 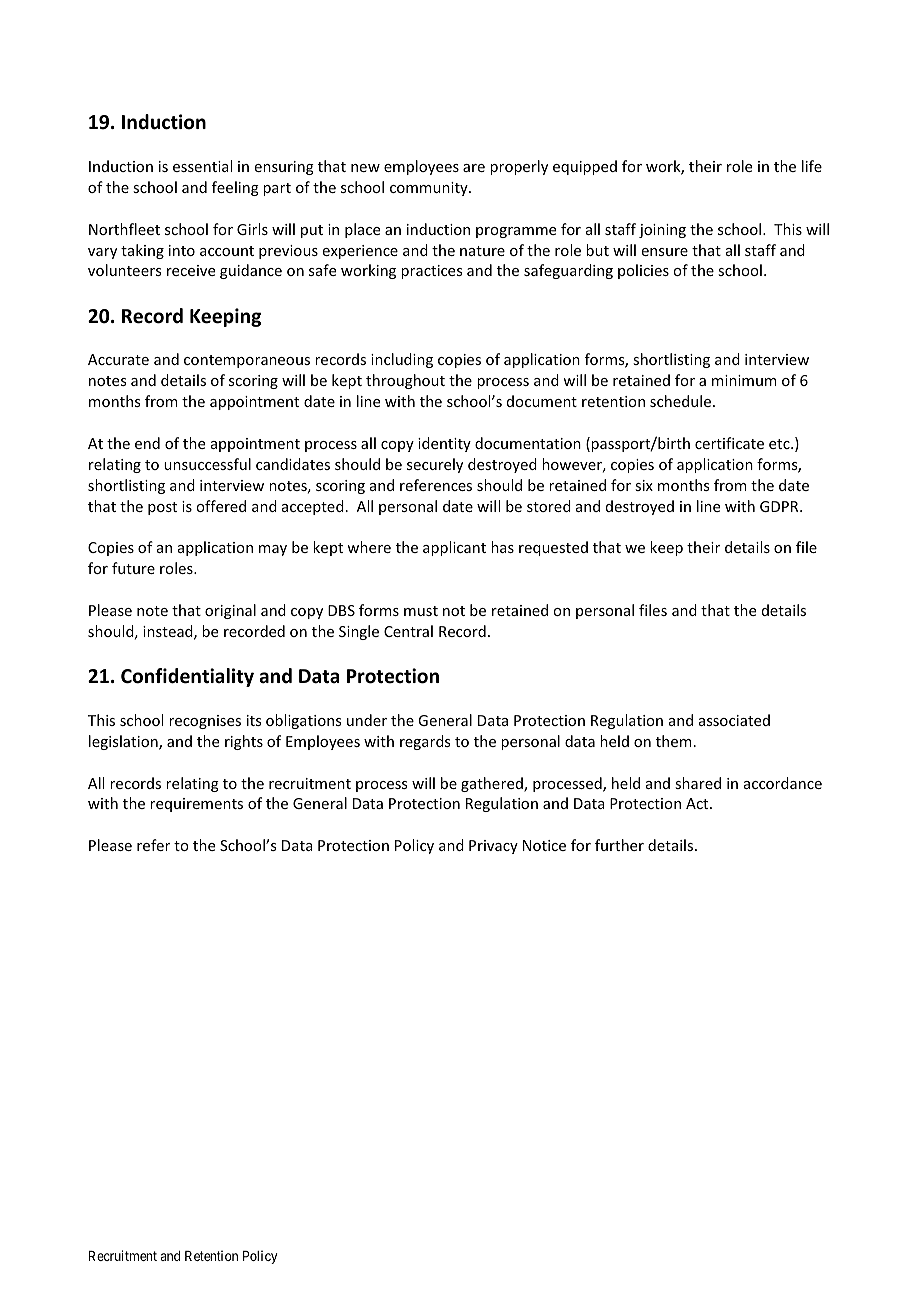 What do you see at coordinates (202, 166) in the screenshot?
I see `essential` at bounding box center [202, 166].
